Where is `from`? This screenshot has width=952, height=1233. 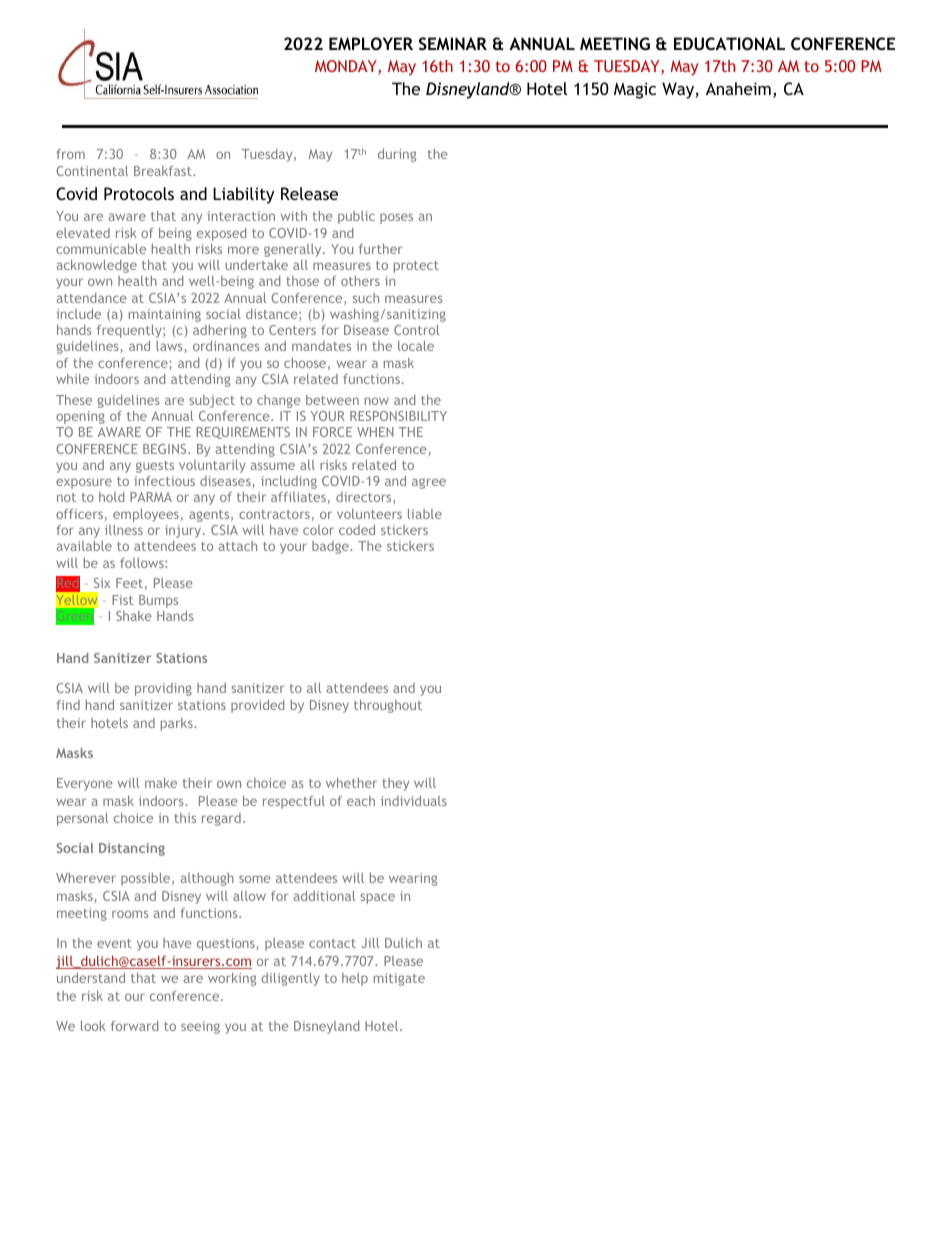 from is located at coordinates (70, 154).
